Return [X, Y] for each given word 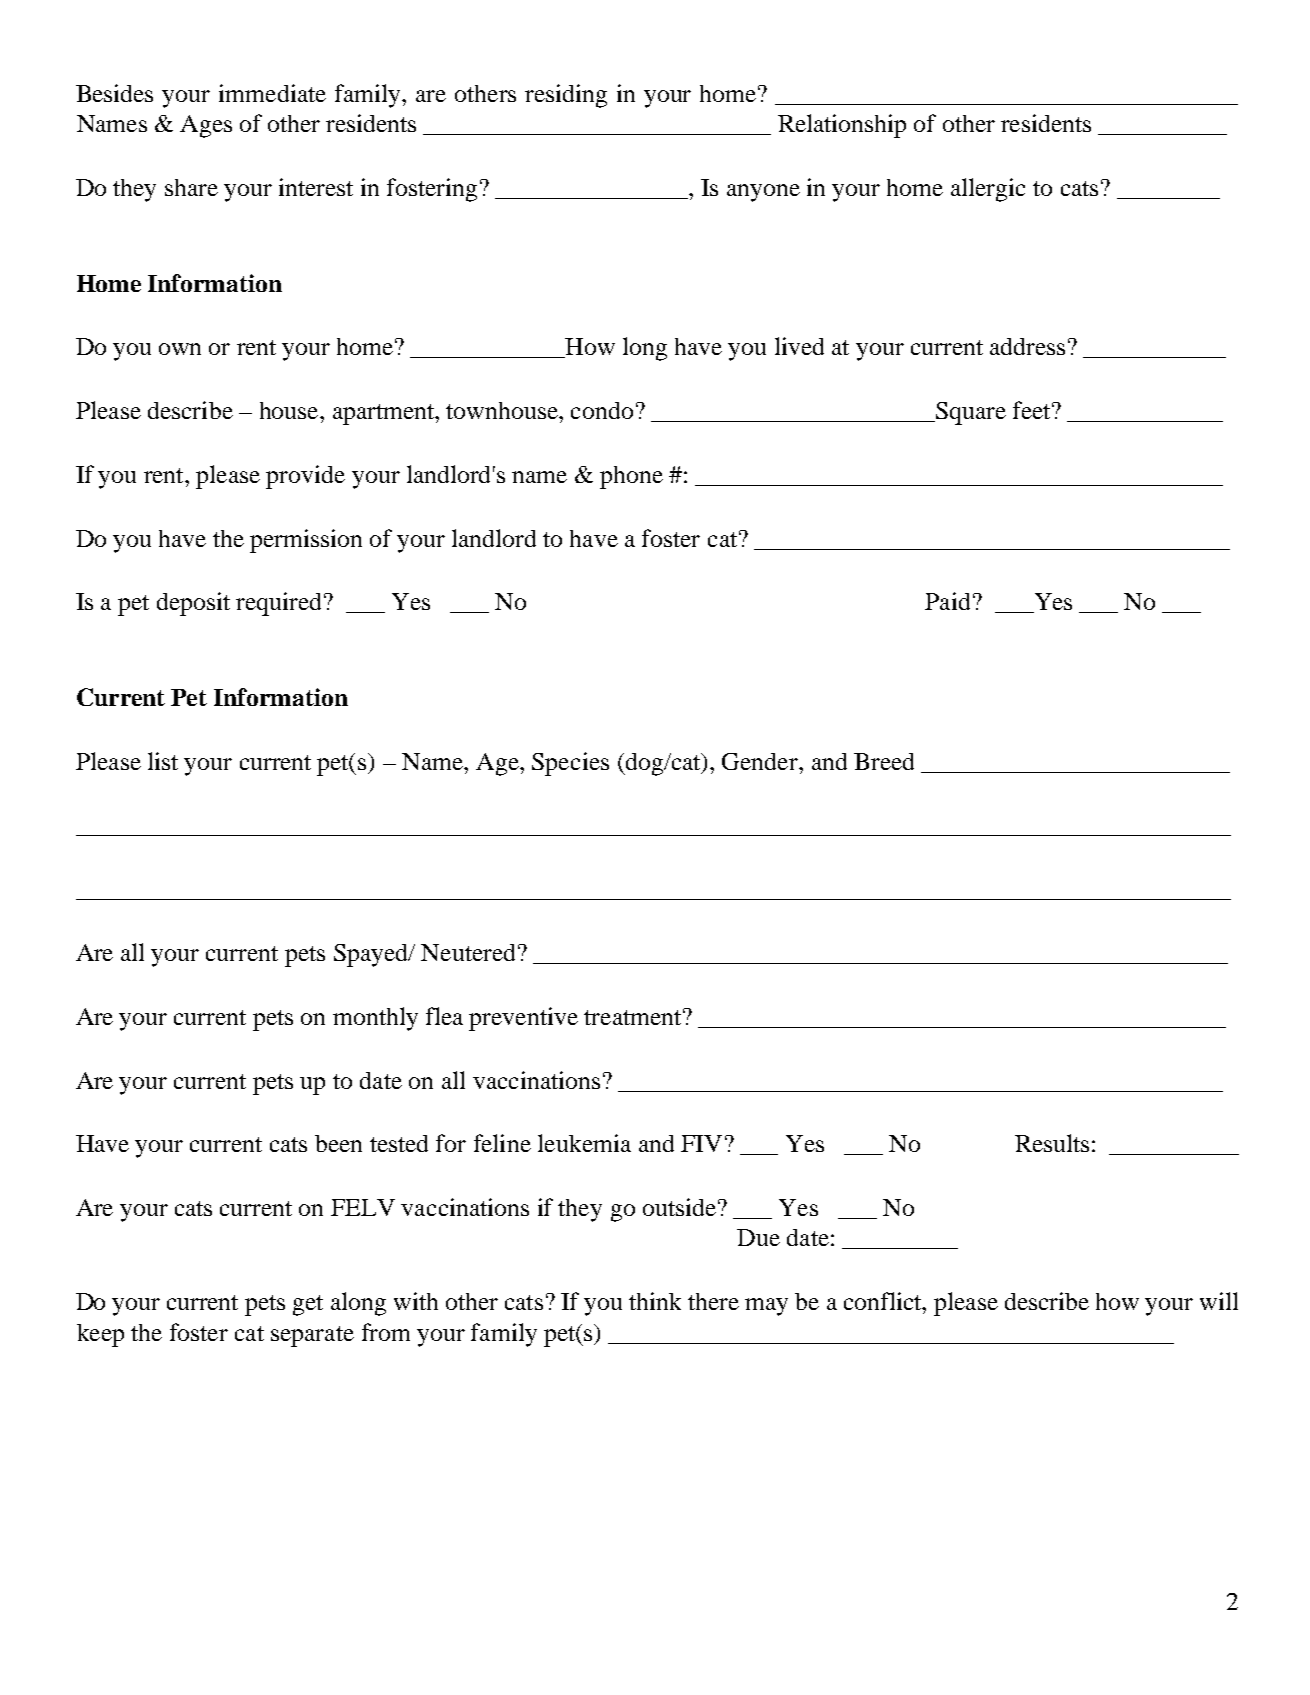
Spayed [372, 955]
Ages [206, 126]
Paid [947, 601]
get [308, 1305]
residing [566, 96]
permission [306, 541]
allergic [988, 190]
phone [631, 477]
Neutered [468, 952]
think [655, 1301]
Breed [884, 761]
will [1219, 1301]
